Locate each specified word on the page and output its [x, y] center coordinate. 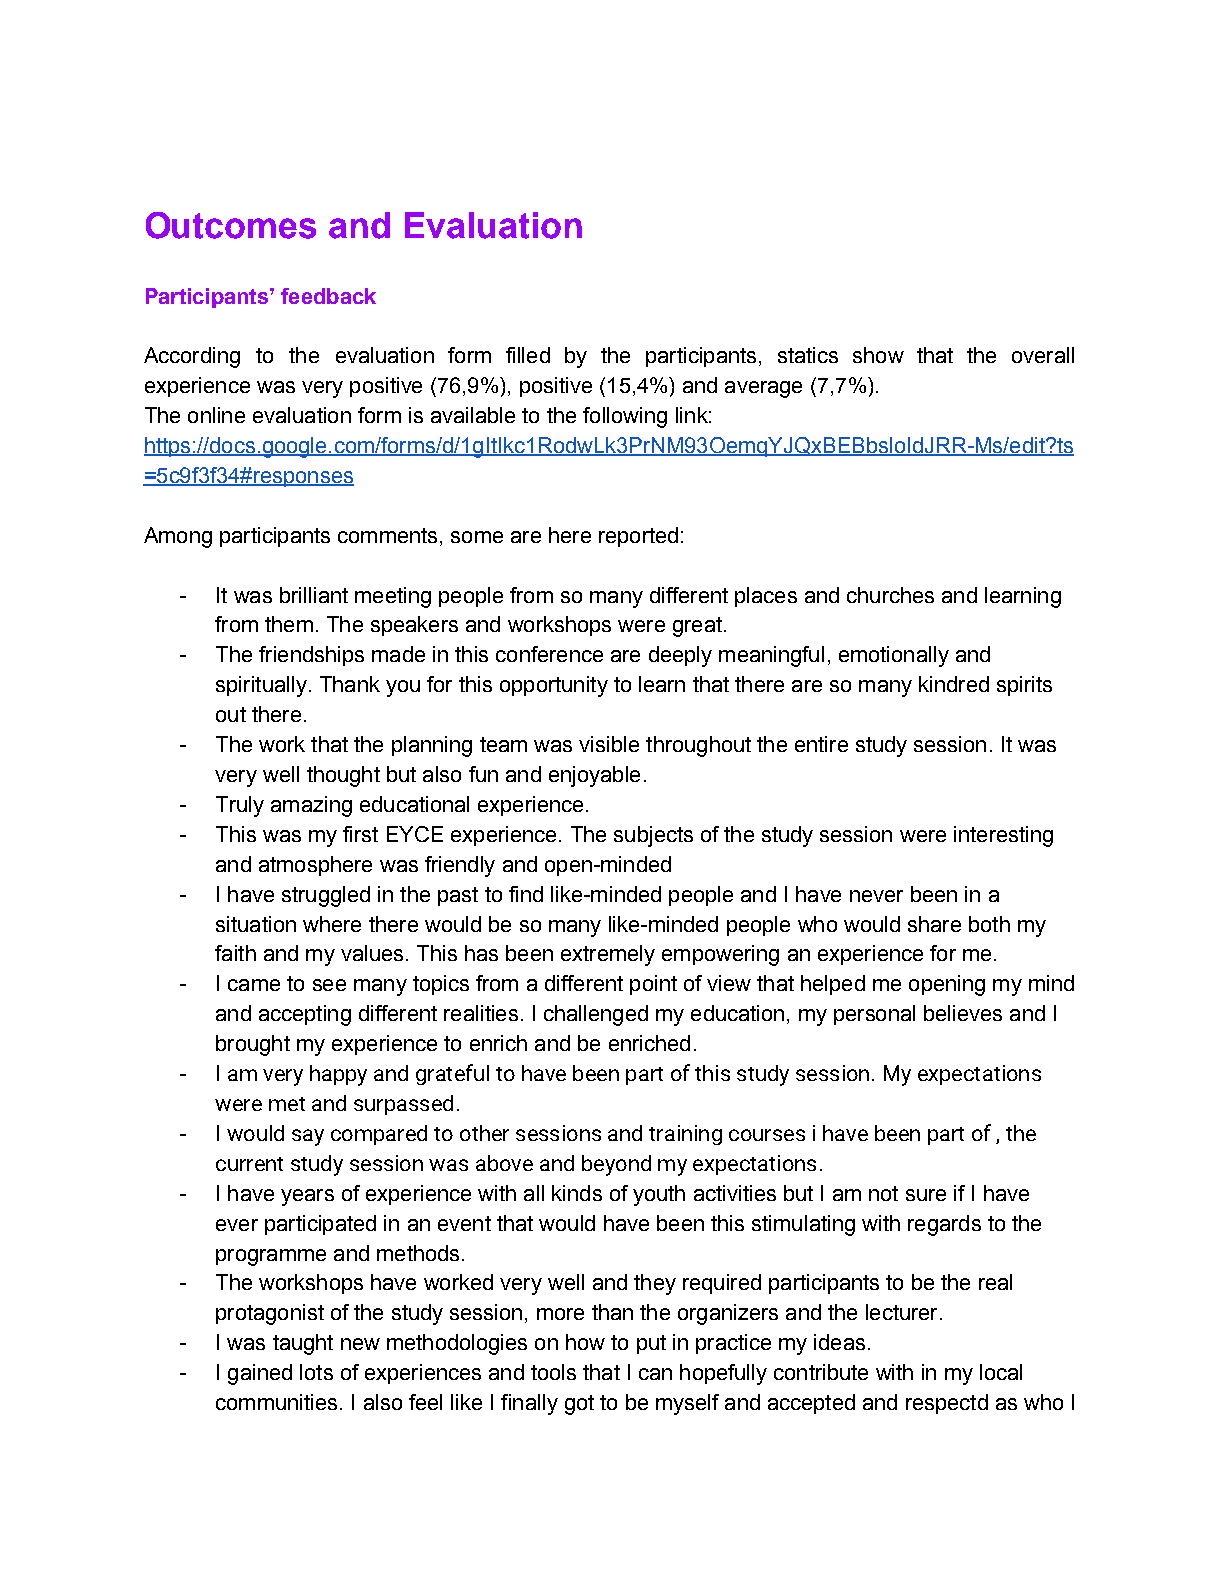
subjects [653, 836]
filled [528, 355]
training [685, 1135]
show [878, 355]
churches [890, 595]
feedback [328, 296]
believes [963, 1013]
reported [638, 537]
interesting [1003, 836]
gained [260, 1374]
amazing [311, 806]
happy [338, 1075]
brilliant [314, 595]
